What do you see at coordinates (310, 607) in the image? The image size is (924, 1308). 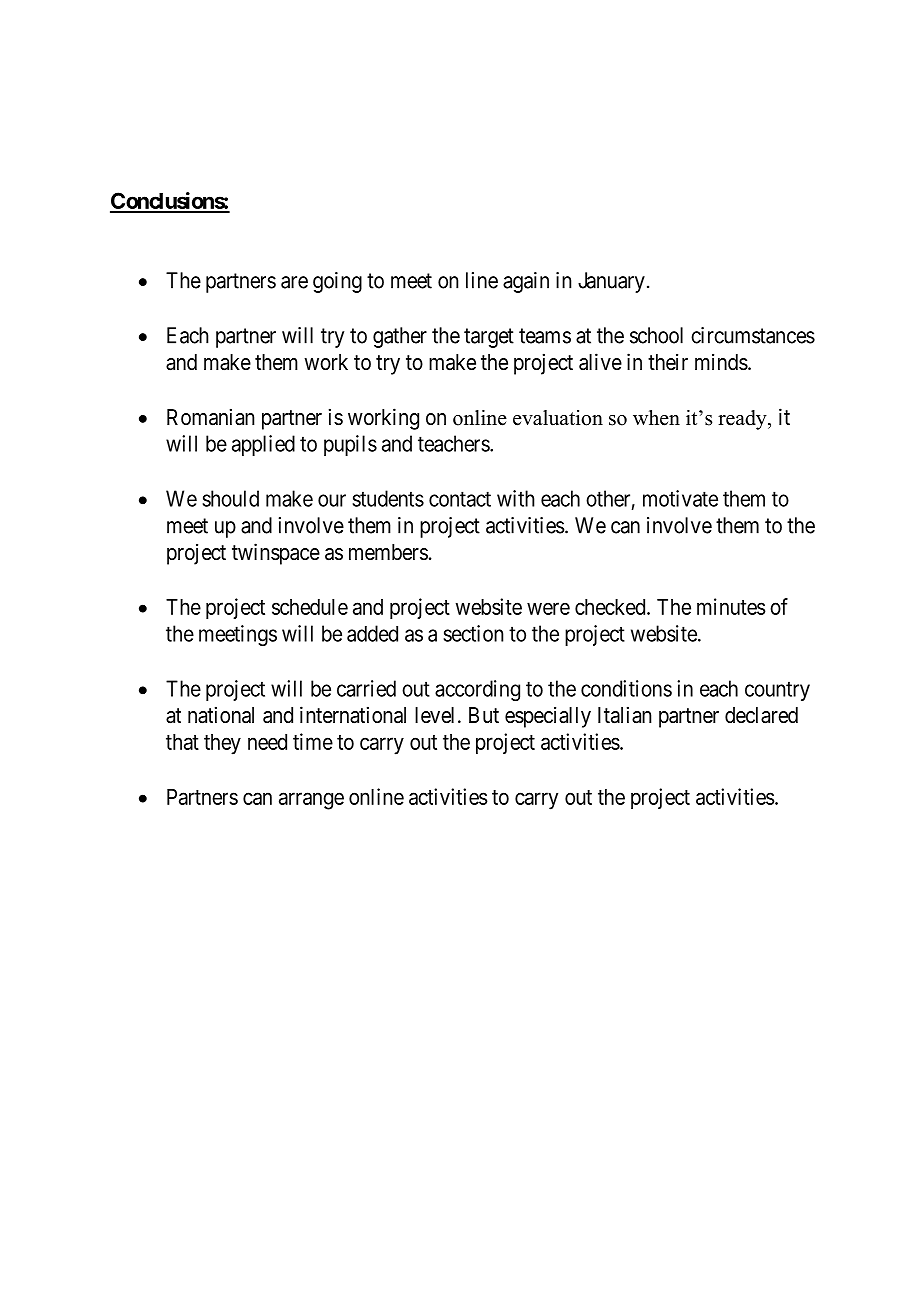 I see `schedule` at bounding box center [310, 607].
